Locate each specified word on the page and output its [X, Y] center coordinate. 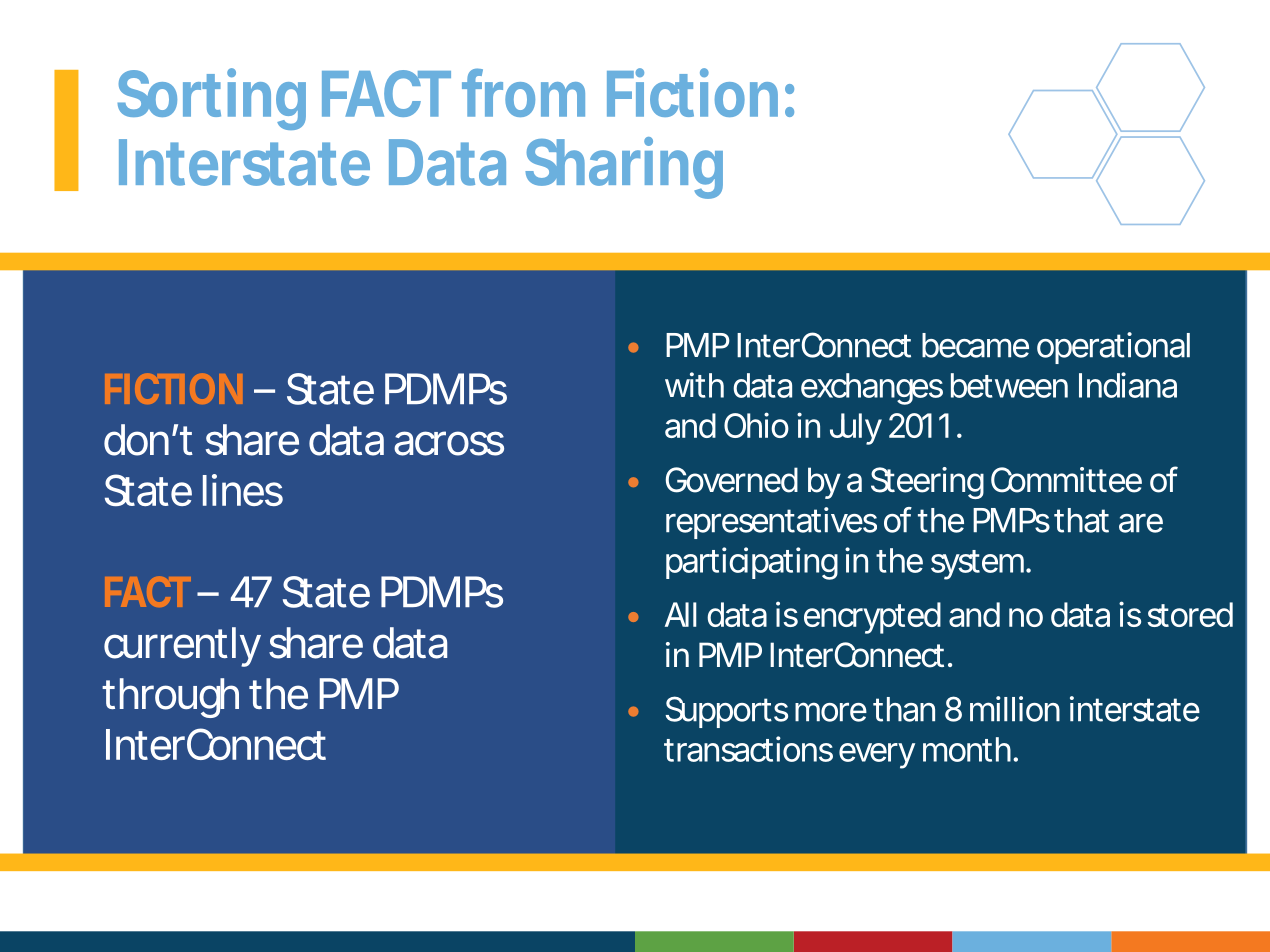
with [694, 385]
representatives [771, 523]
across [449, 443]
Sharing [624, 168]
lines [243, 490]
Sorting [212, 99]
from [523, 93]
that [1081, 520]
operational [1113, 348]
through [170, 698]
